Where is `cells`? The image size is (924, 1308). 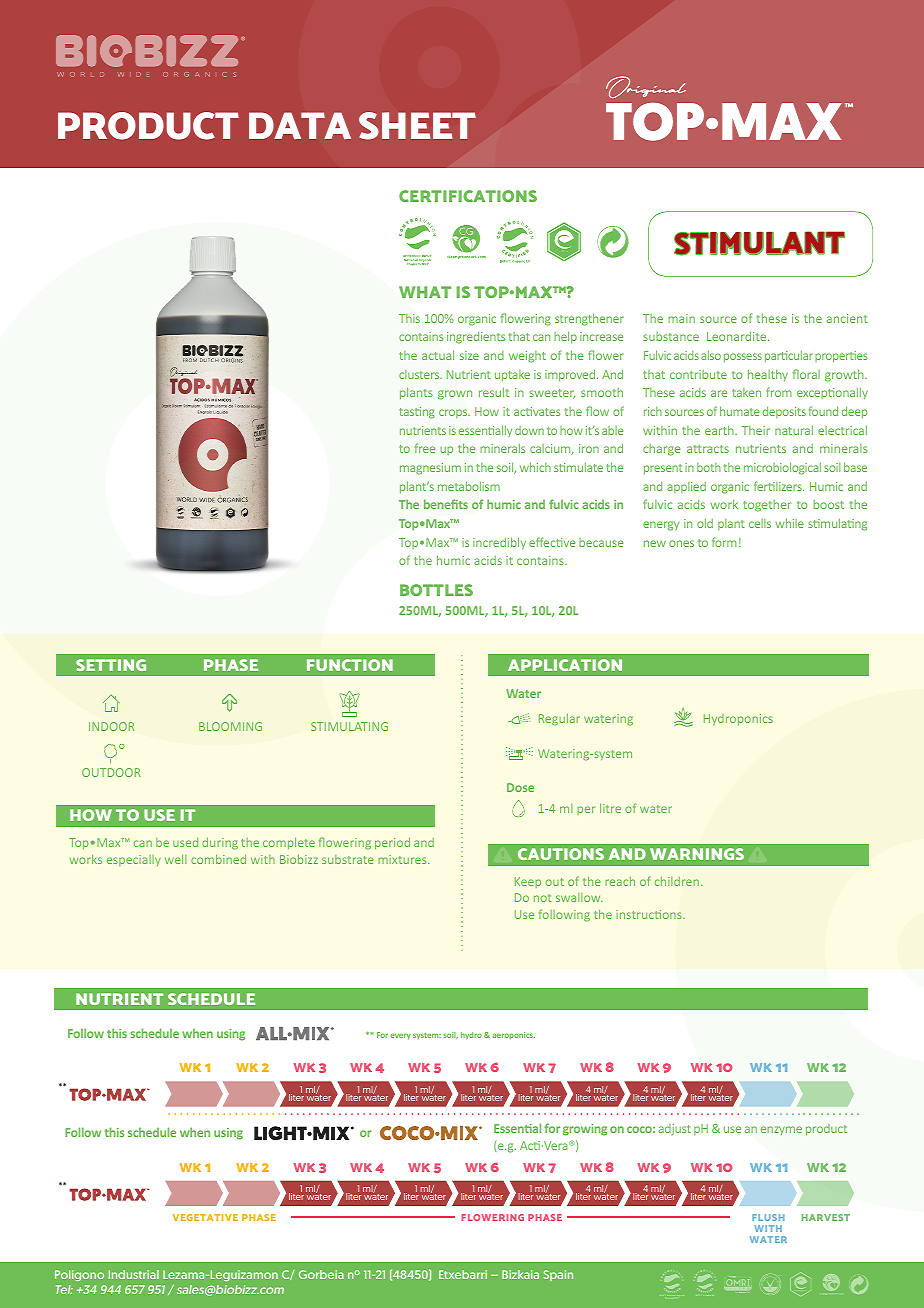
cells is located at coordinates (760, 523).
